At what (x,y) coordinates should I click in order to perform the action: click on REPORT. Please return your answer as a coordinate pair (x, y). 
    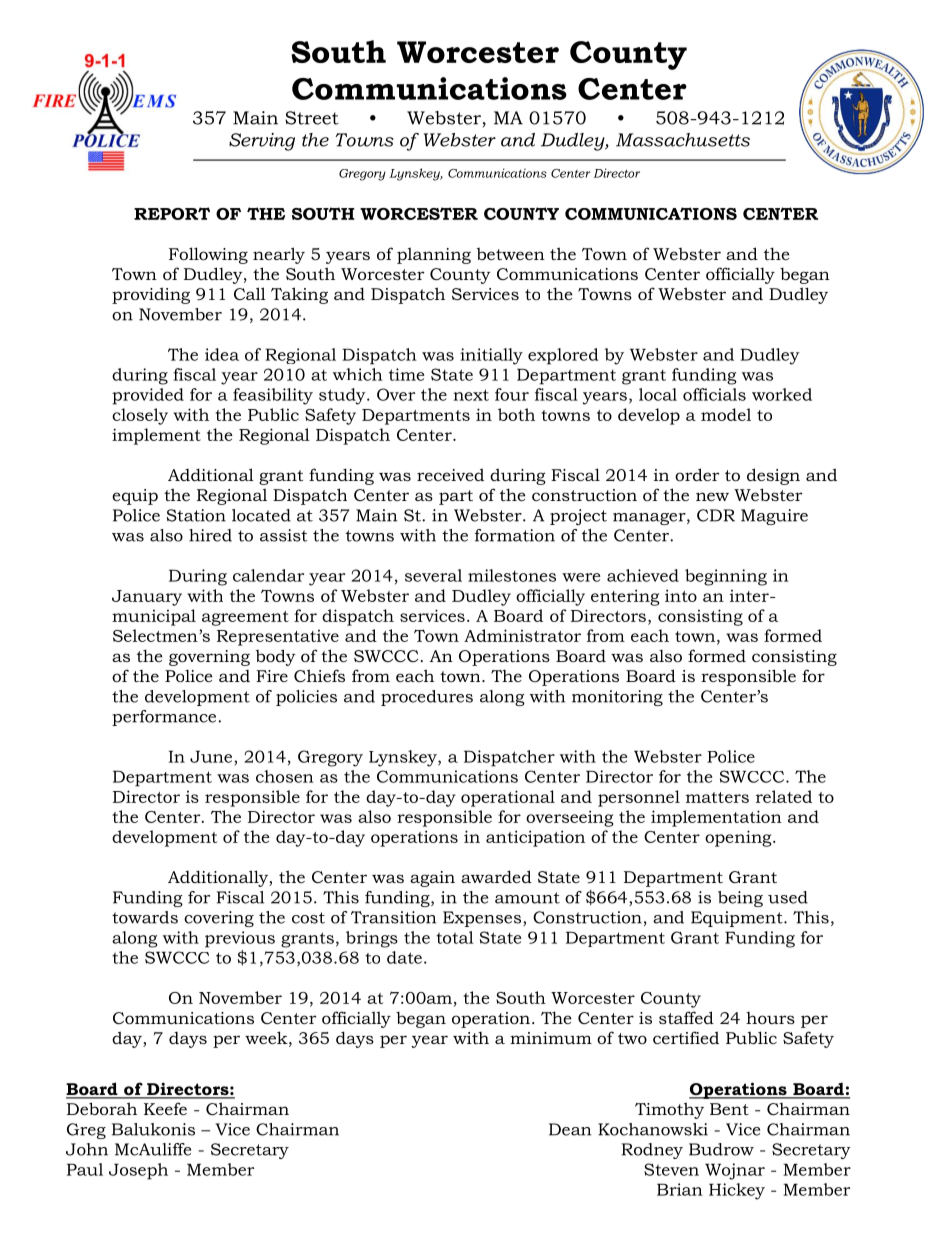
    Looking at the image, I should click on (172, 213).
